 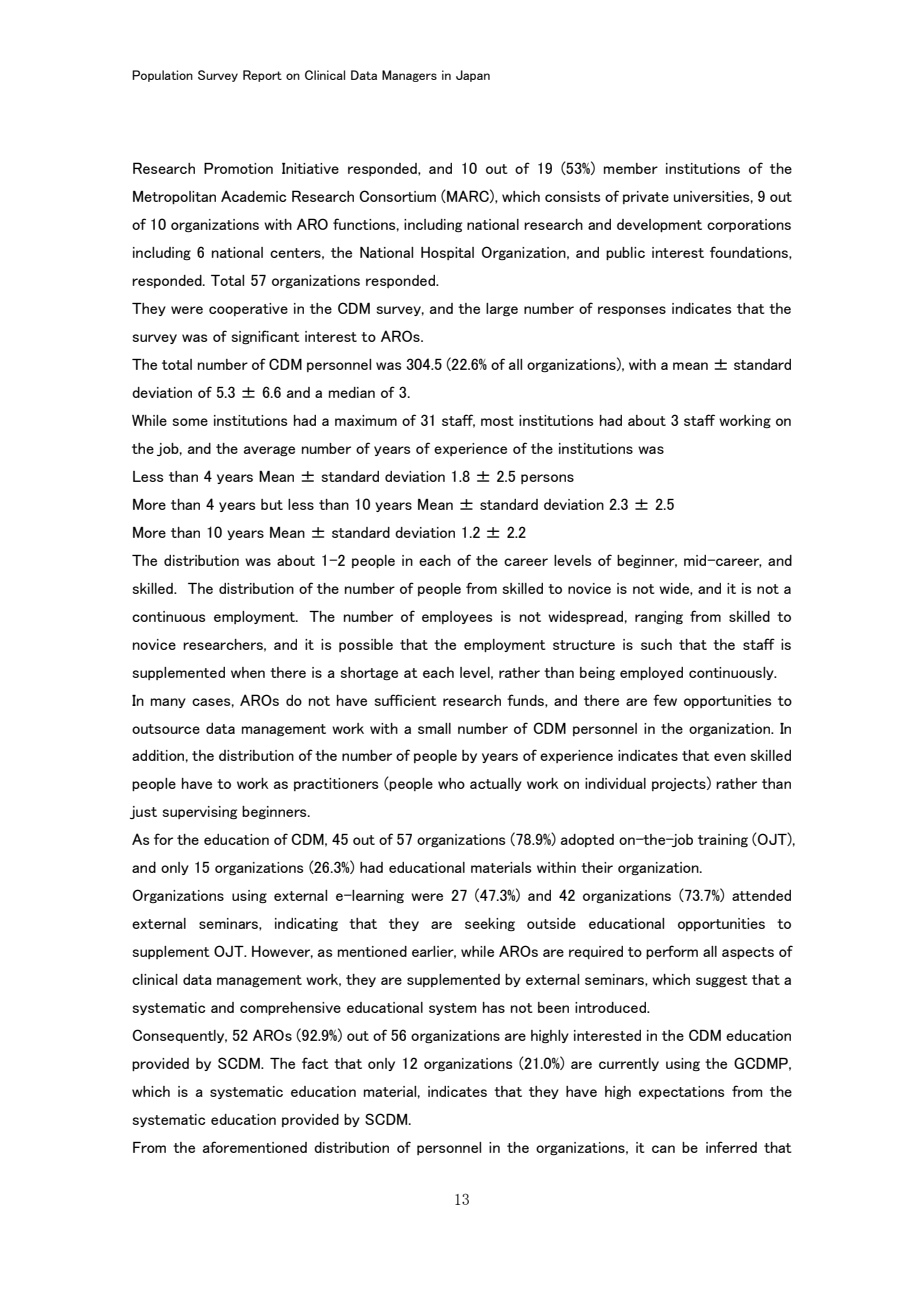 What do you see at coordinates (631, 168) in the image?
I see `member` at bounding box center [631, 168].
